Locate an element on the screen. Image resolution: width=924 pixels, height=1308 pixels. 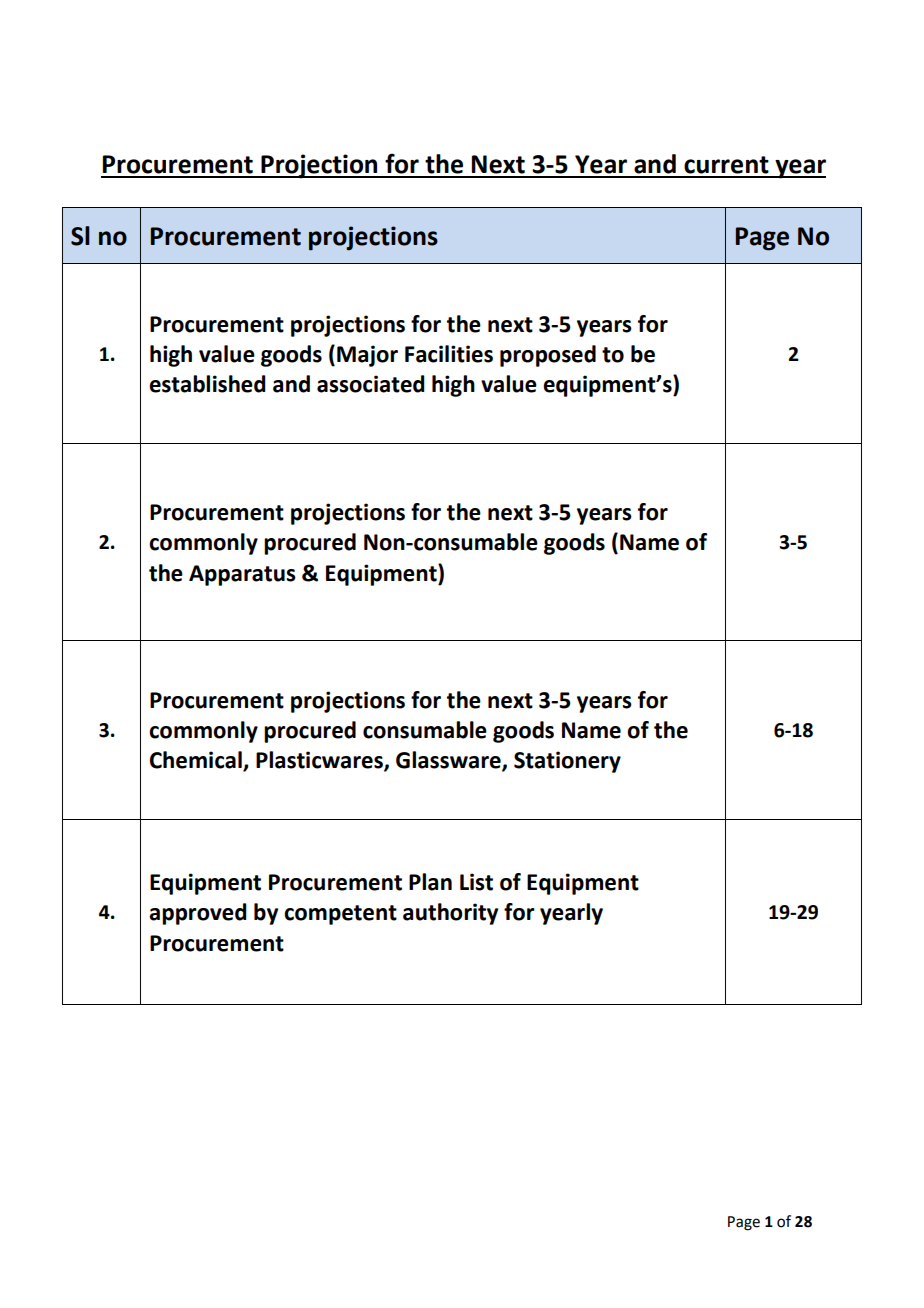
current is located at coordinates (726, 165).
